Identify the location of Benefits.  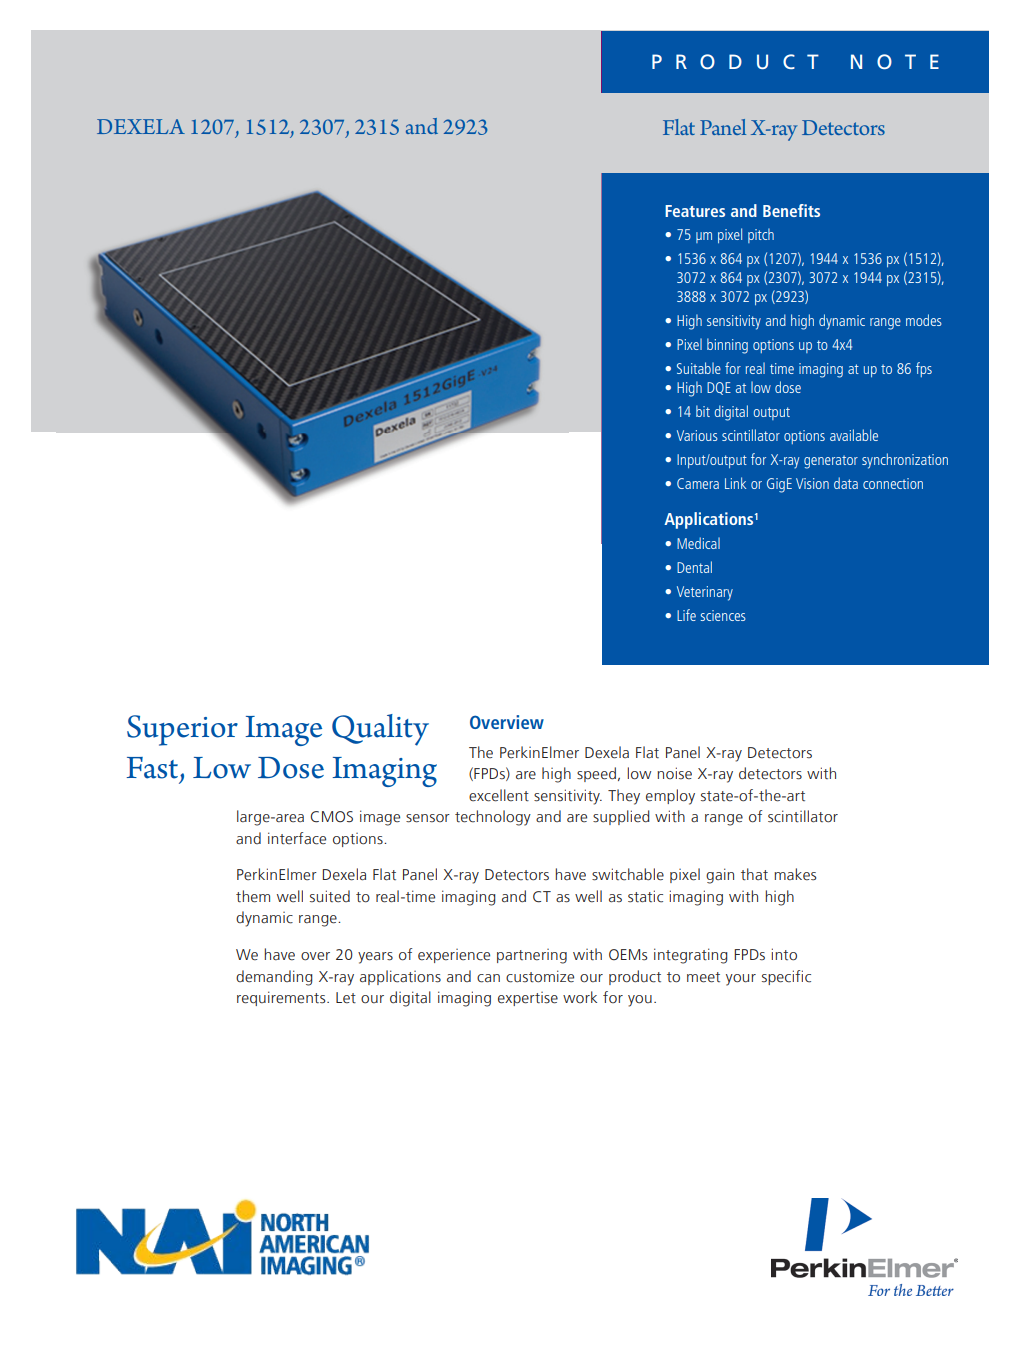
(791, 210).
